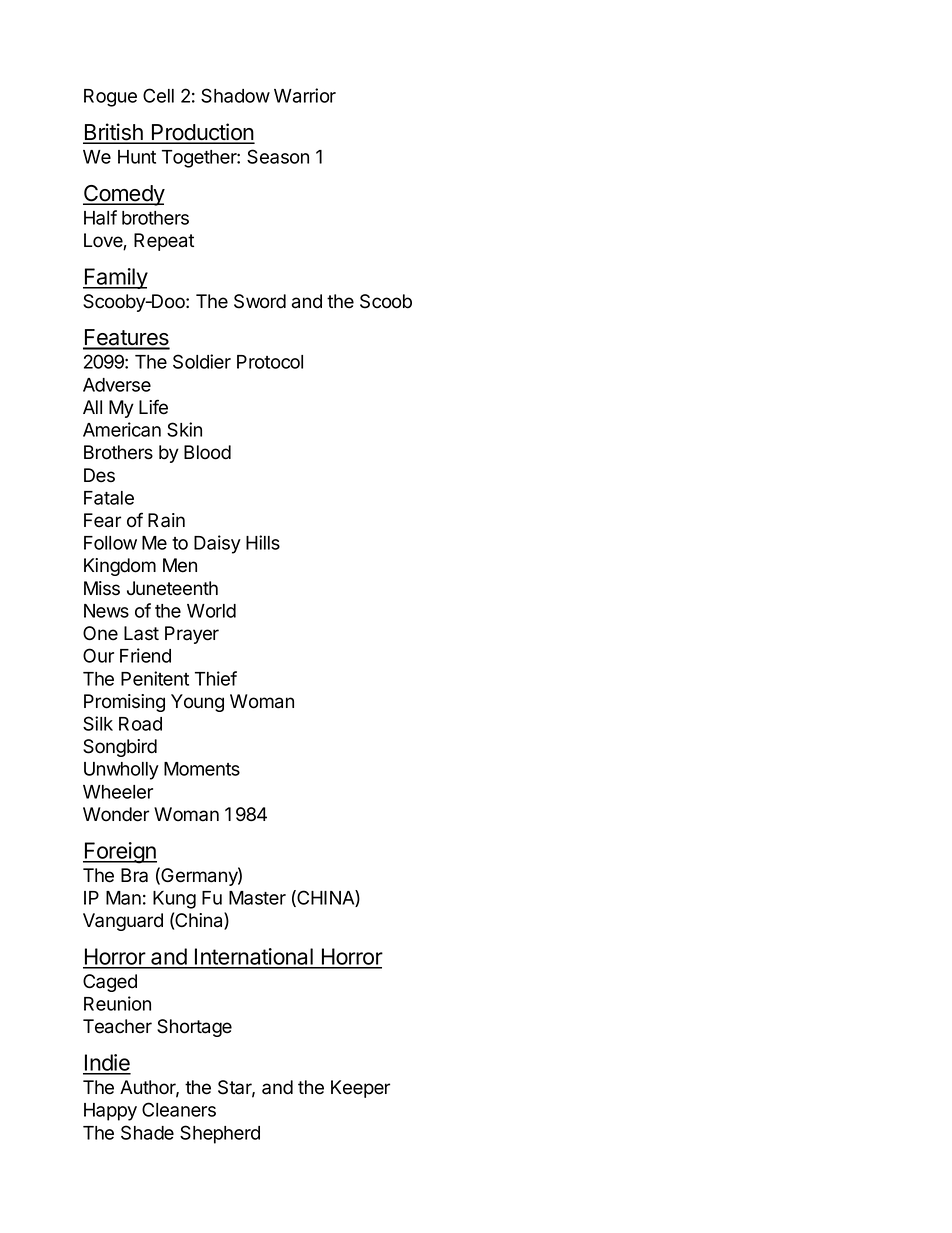  What do you see at coordinates (360, 1089) in the screenshot?
I see `Keeper` at bounding box center [360, 1089].
